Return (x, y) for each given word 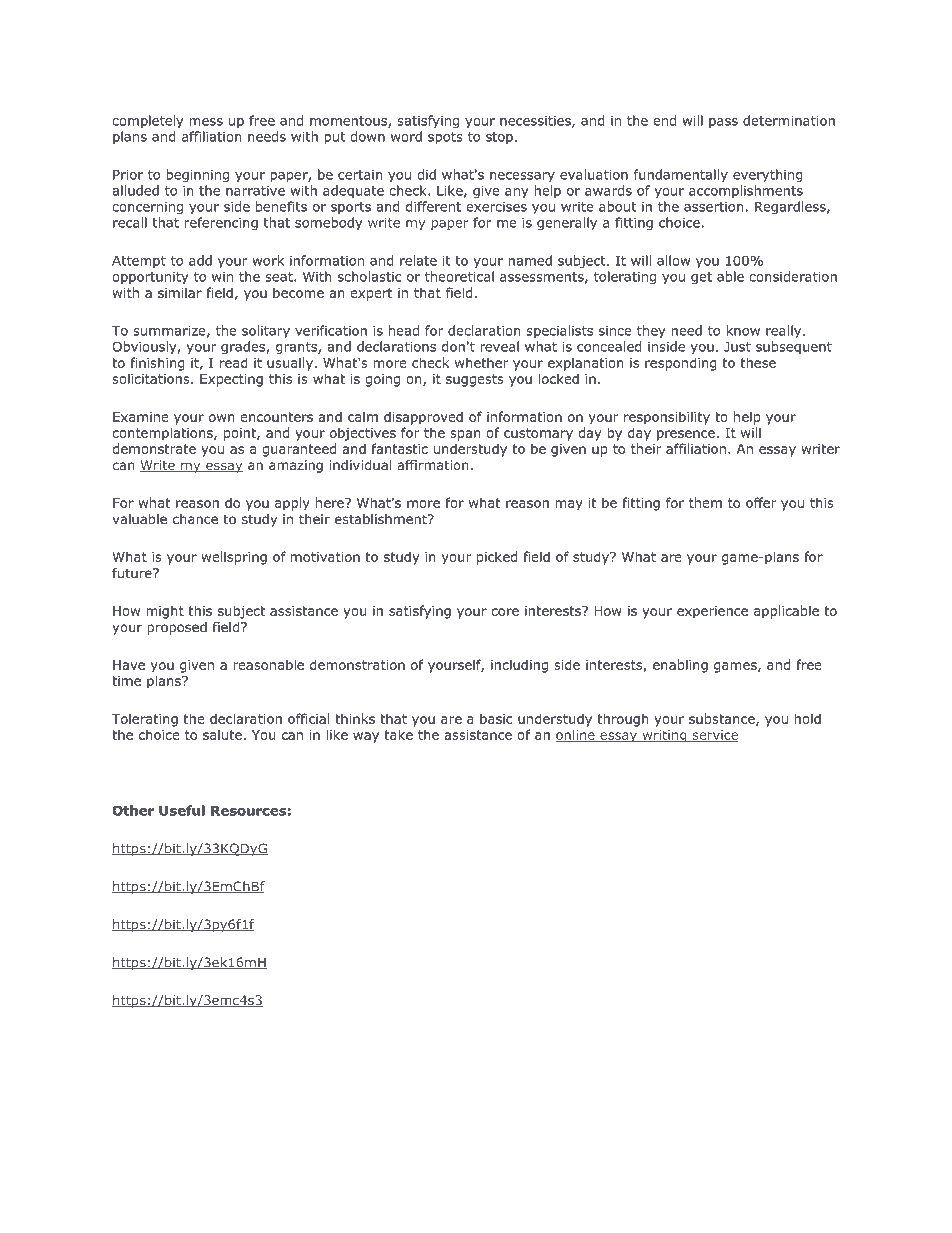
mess (206, 122)
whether (481, 362)
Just (737, 347)
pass (723, 123)
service (714, 736)
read (234, 362)
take (399, 734)
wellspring (234, 558)
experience (712, 612)
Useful (182, 810)
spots (445, 138)
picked (497, 558)
